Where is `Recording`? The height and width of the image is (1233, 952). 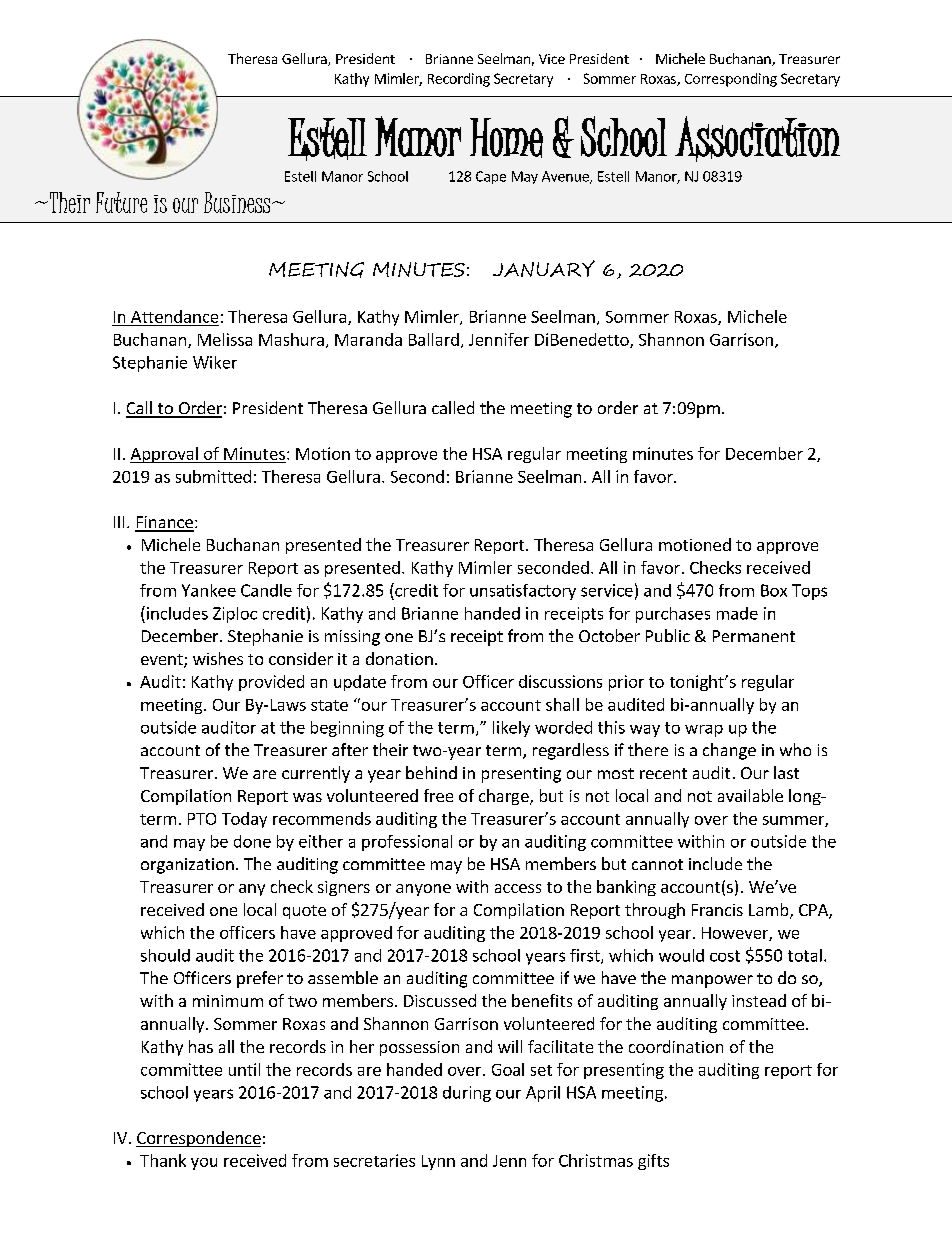
Recording is located at coordinates (459, 80).
